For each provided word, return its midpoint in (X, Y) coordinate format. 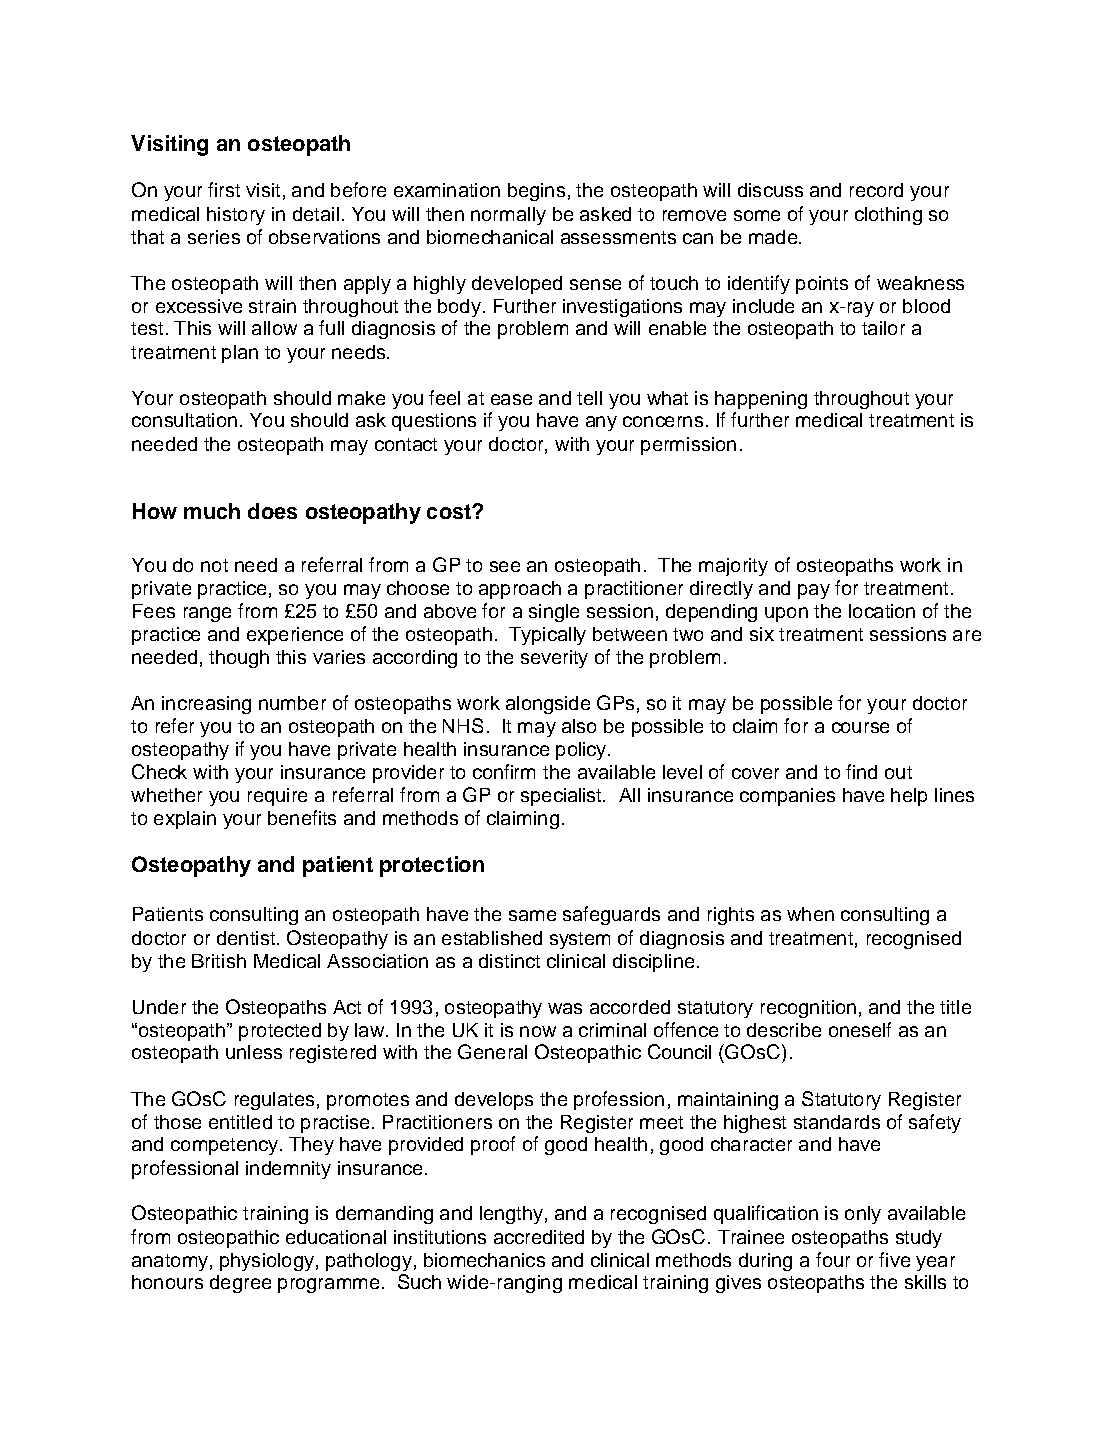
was (565, 1008)
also (579, 726)
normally (508, 216)
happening (761, 400)
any (601, 423)
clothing (888, 216)
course (860, 727)
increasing (206, 705)
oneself (860, 1029)
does (272, 511)
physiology (267, 1262)
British (219, 961)
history (236, 216)
